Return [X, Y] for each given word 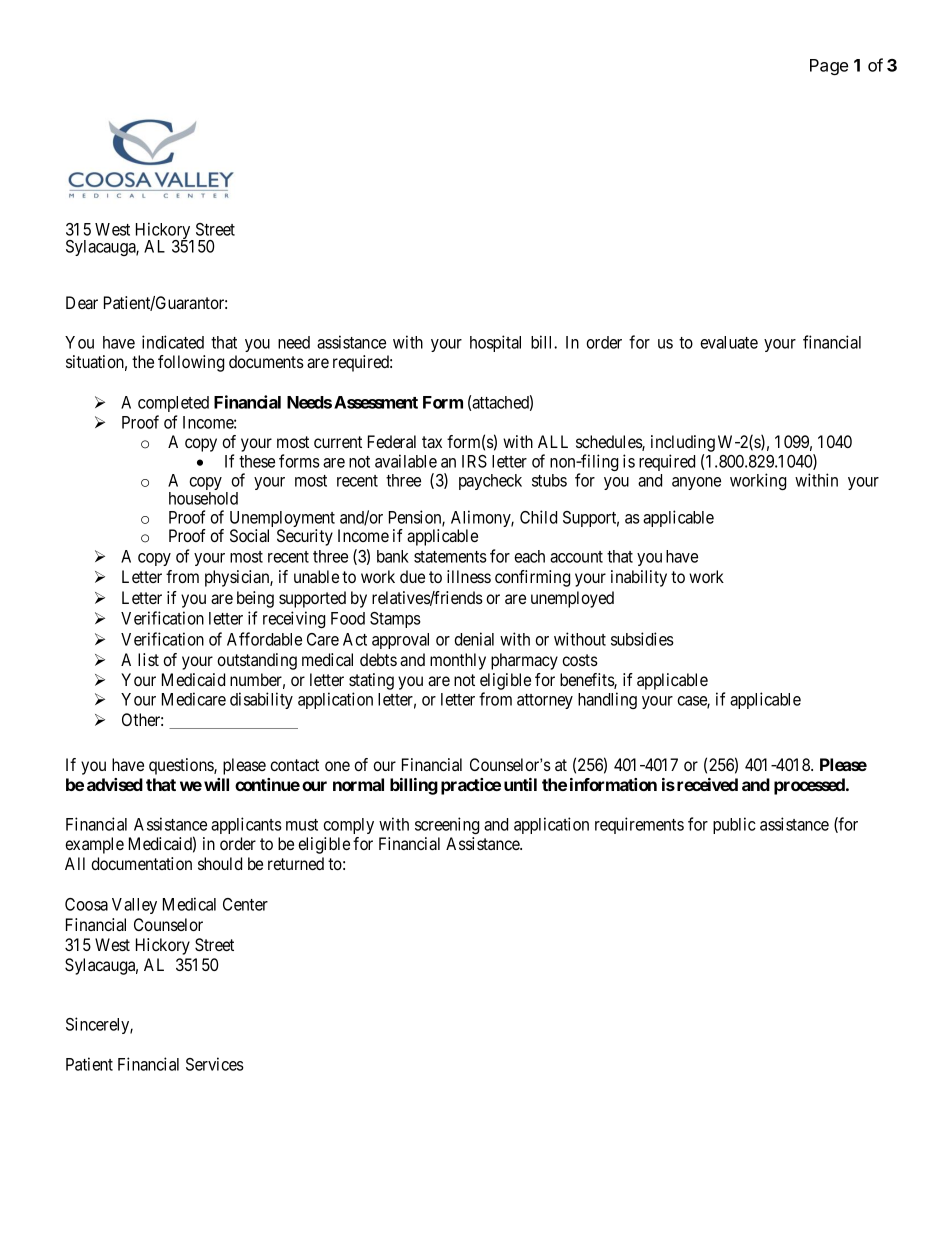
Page [829, 67]
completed [173, 404]
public [734, 825]
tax [432, 442]
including [683, 443]
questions [182, 766]
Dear [82, 302]
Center [245, 904]
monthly [458, 661]
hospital [495, 343]
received [707, 784]
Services [215, 1064]
